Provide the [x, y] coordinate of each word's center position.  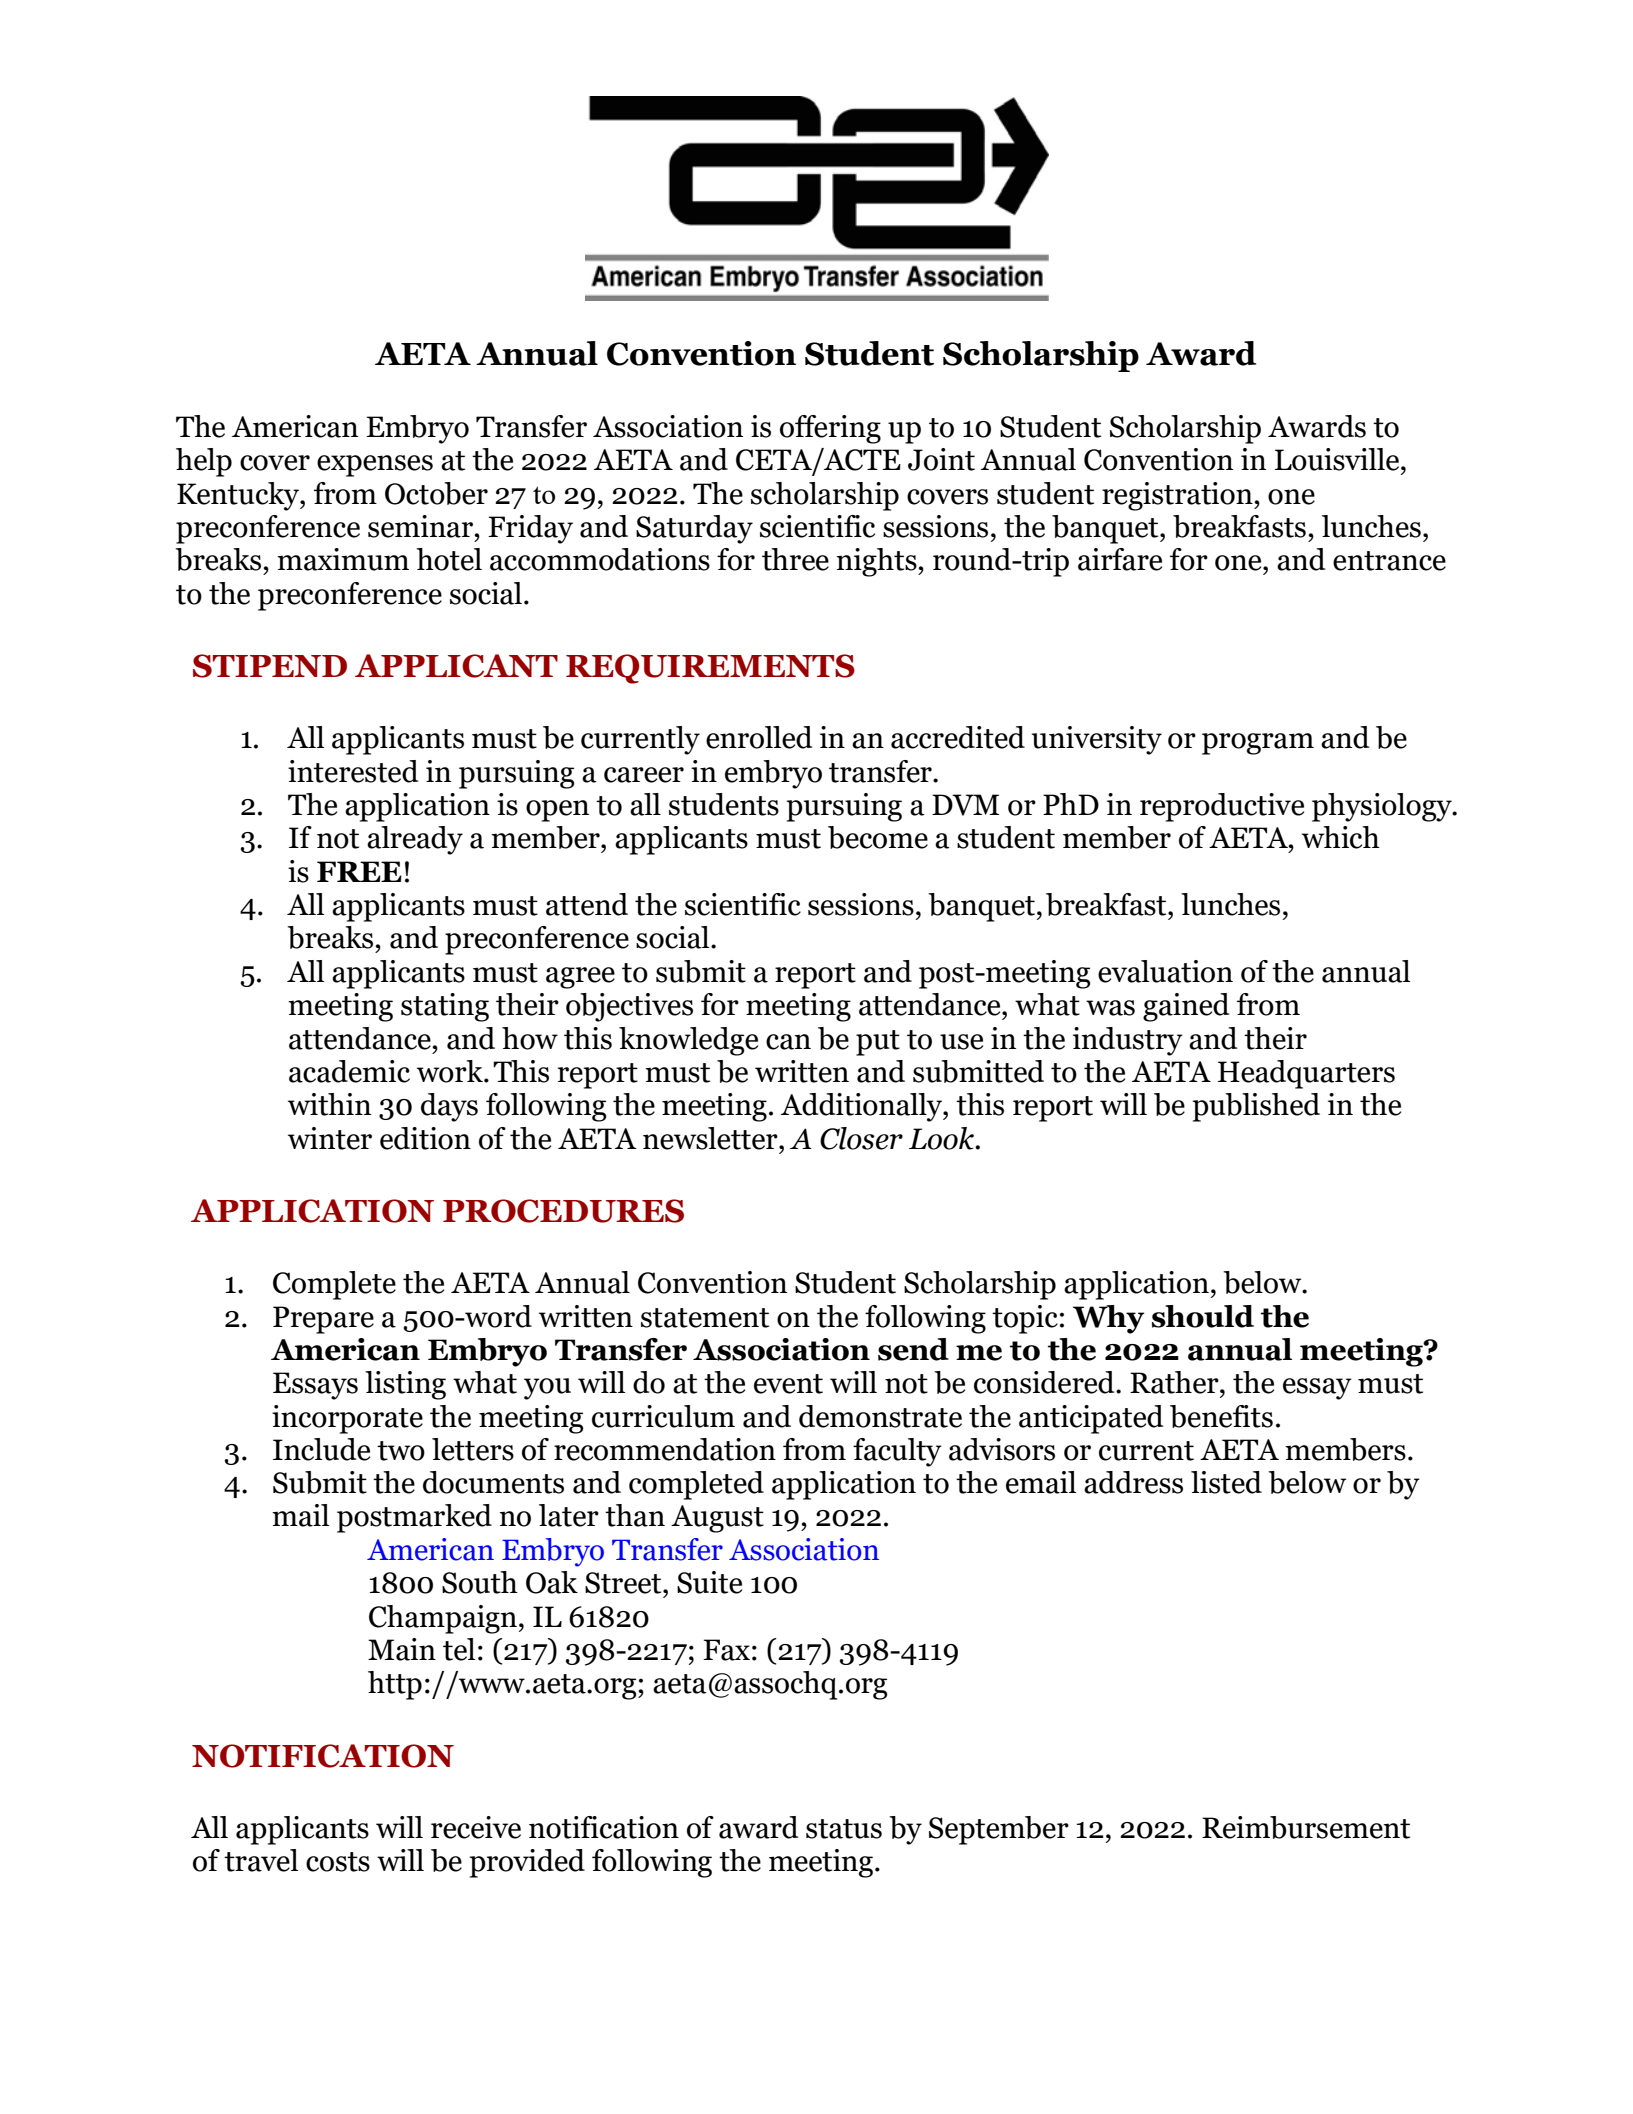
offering [830, 429]
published [1256, 1107]
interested [353, 771]
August [717, 1519]
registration [1178, 496]
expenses [375, 466]
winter [330, 1138]
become [878, 837]
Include [321, 1449]
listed [1226, 1482]
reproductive [1222, 807]
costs [338, 1862]
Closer [861, 1138]
